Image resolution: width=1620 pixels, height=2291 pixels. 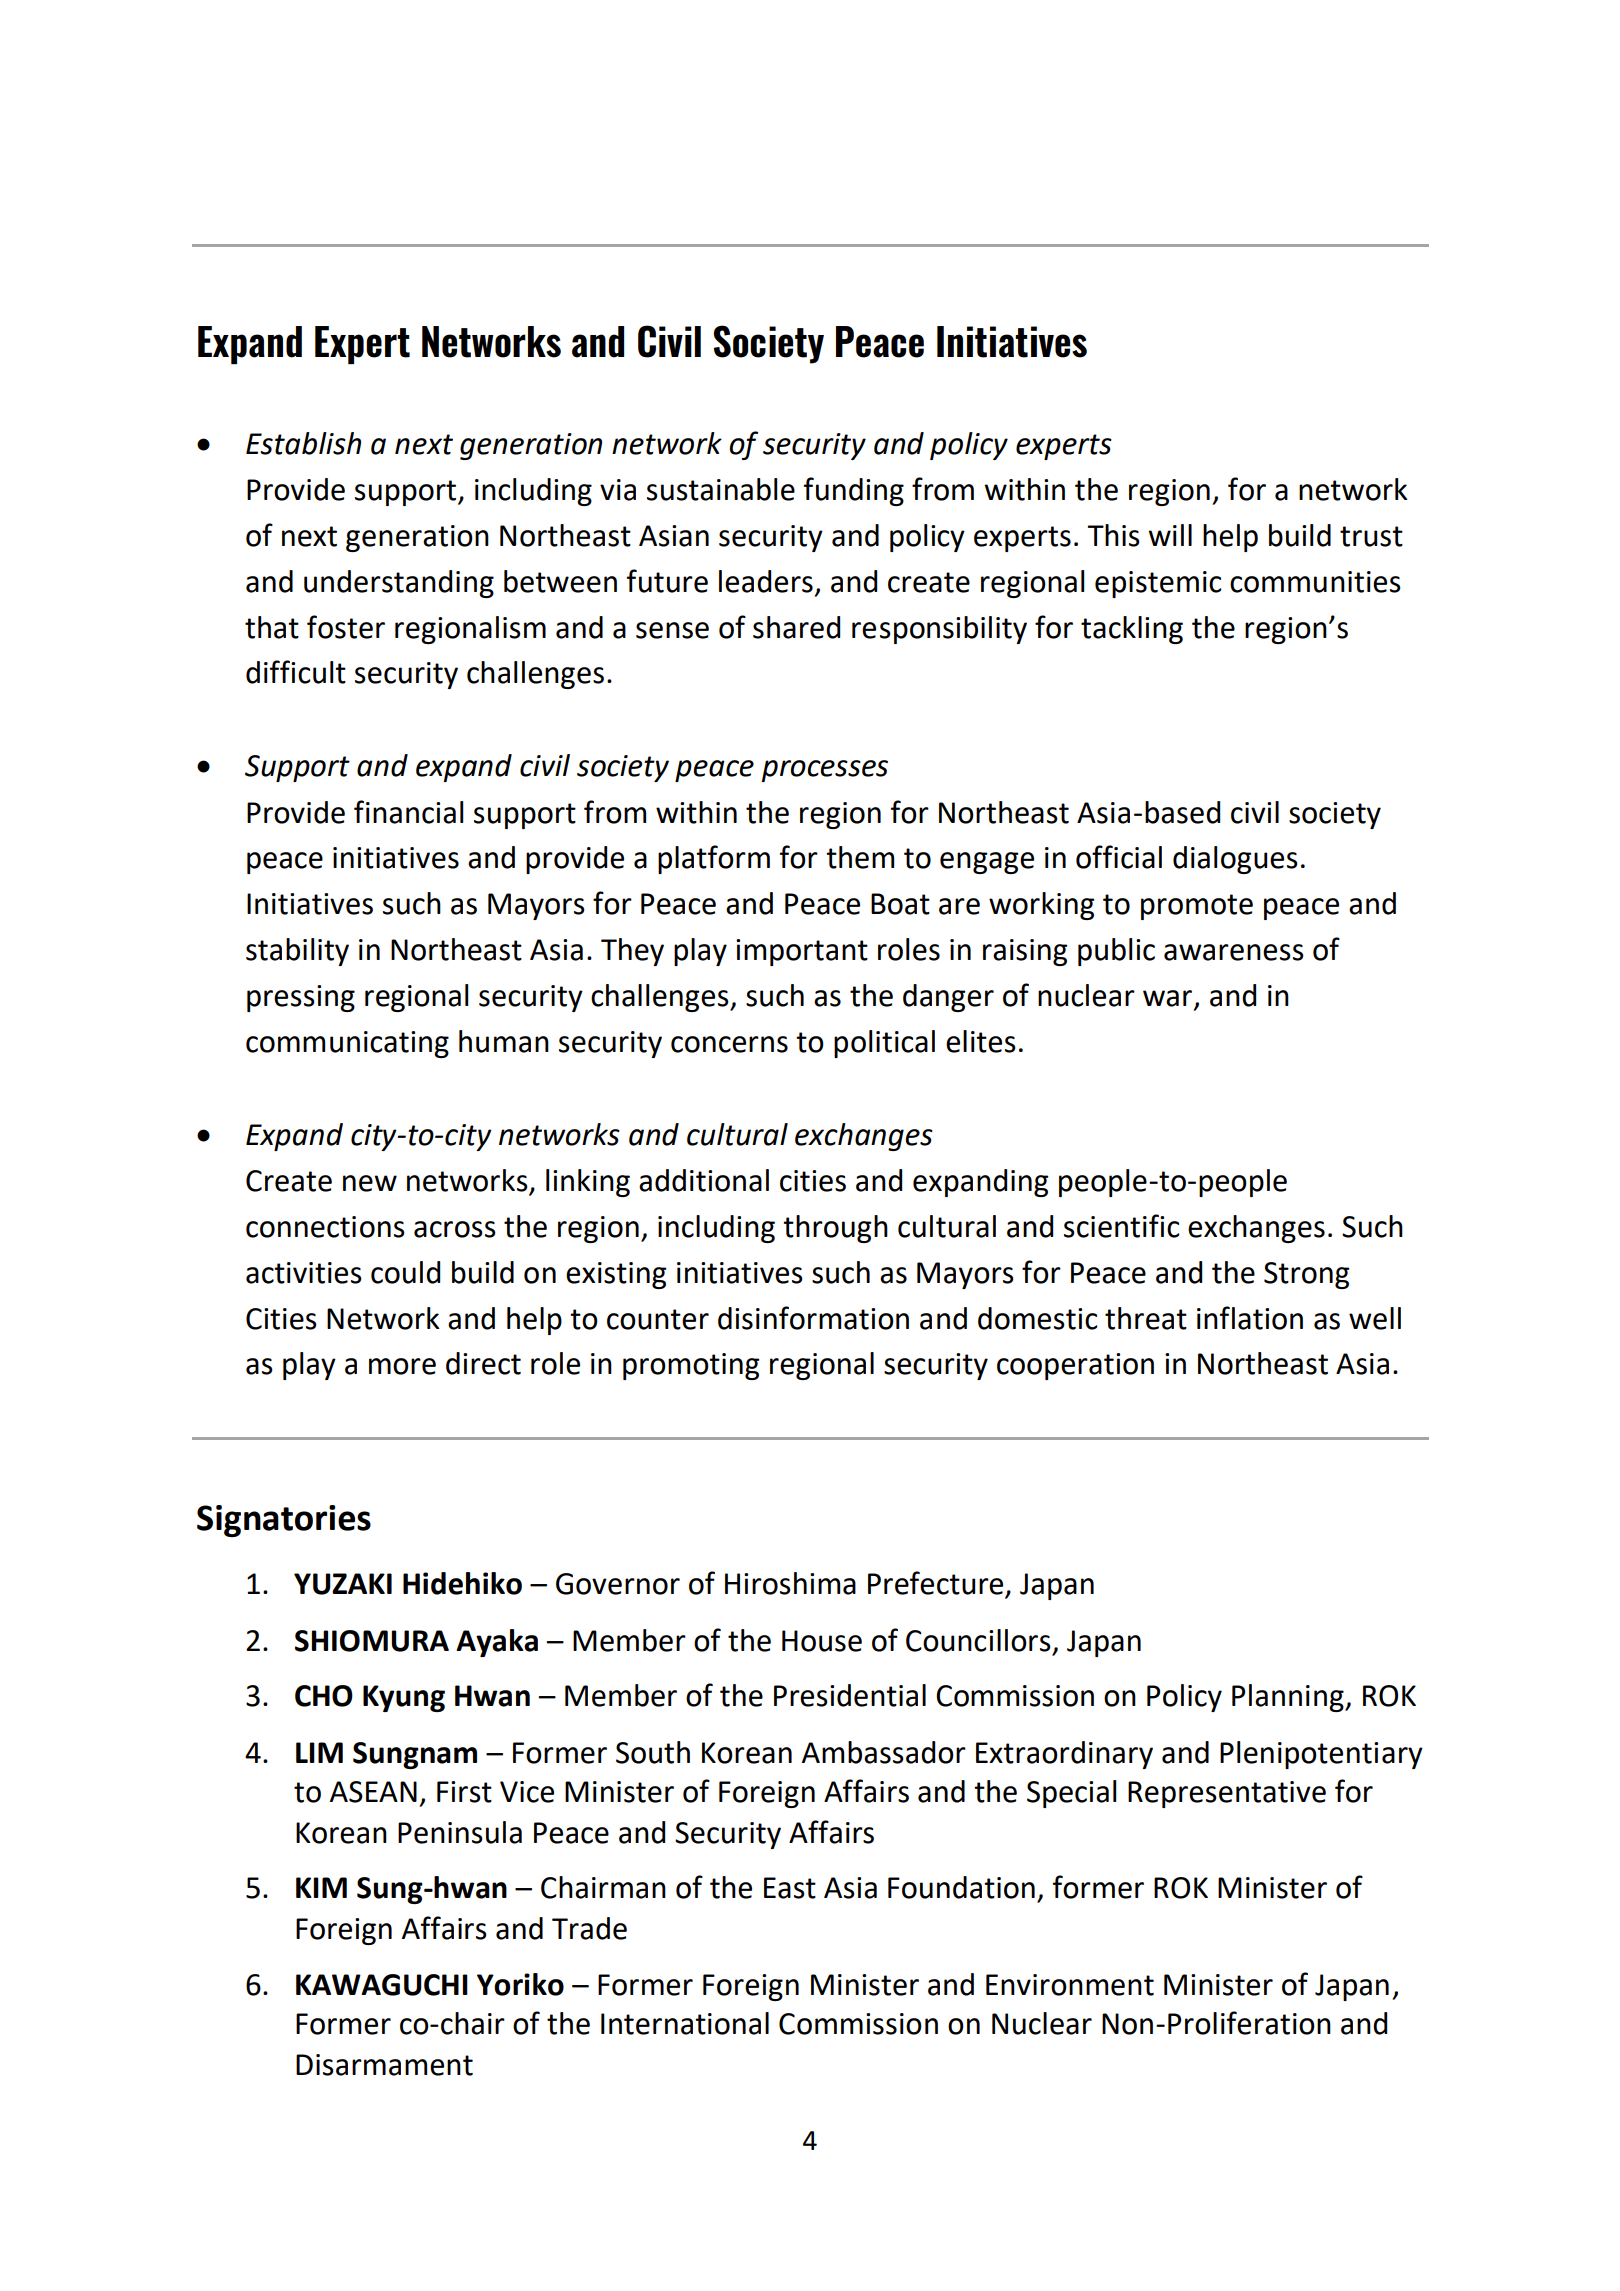 I want to click on dialogues, so click(x=1235, y=860).
